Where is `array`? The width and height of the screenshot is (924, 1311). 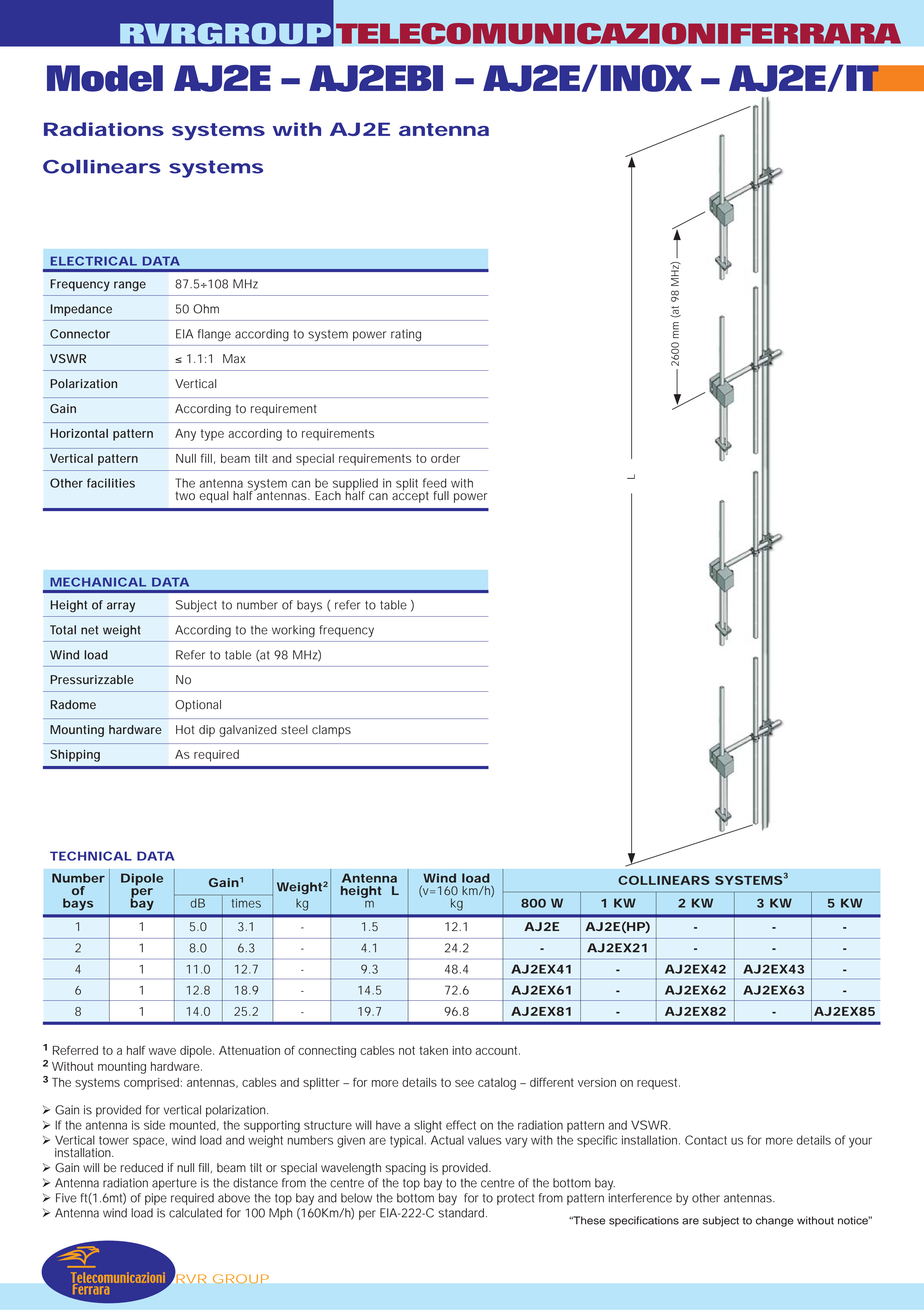
array is located at coordinates (121, 607).
